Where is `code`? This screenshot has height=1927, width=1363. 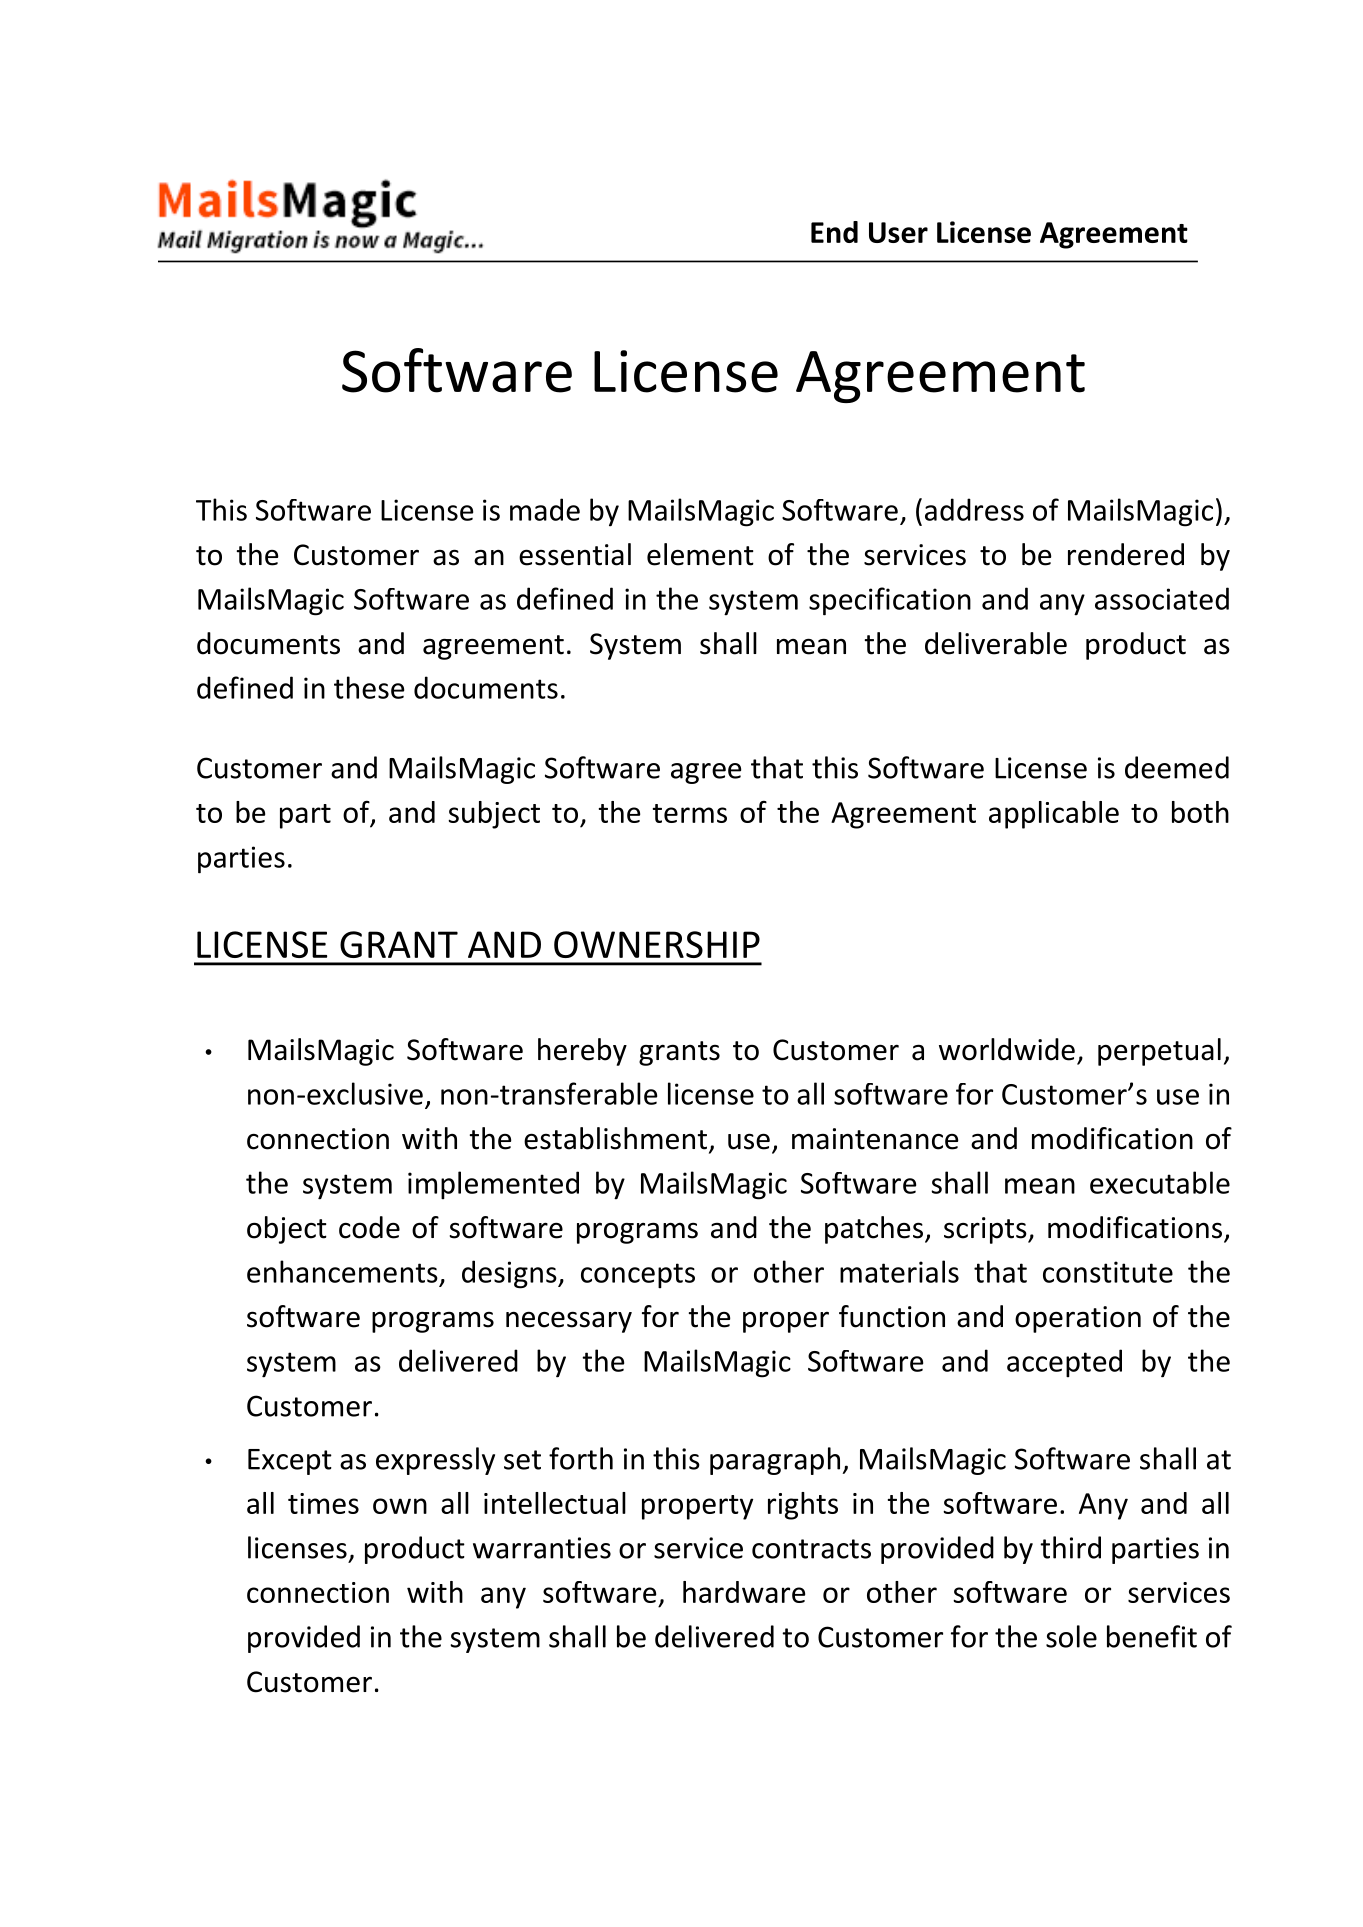
code is located at coordinates (369, 1227).
